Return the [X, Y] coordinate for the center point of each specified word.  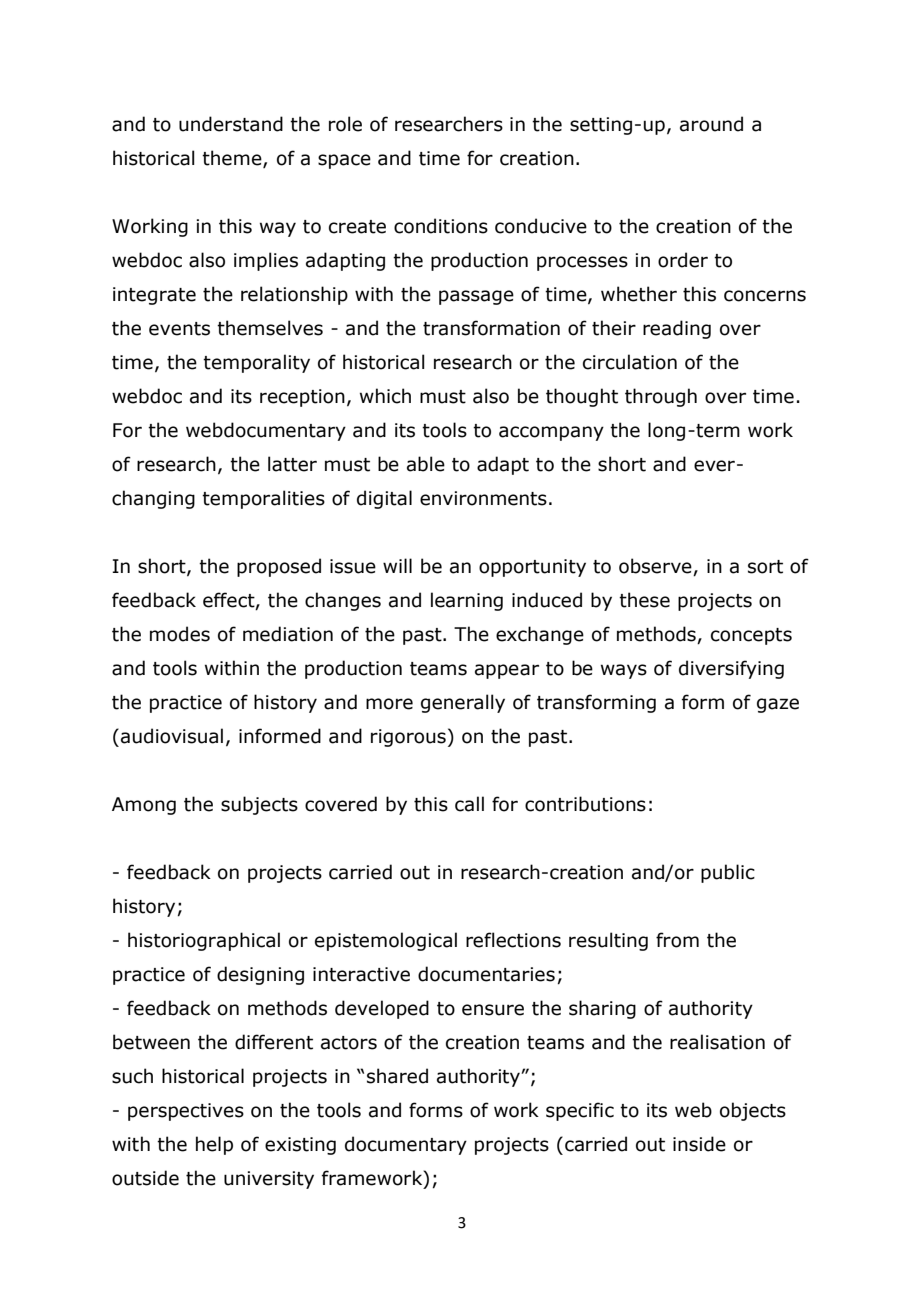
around [711, 124]
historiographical [204, 941]
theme [233, 159]
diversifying [731, 669]
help [214, 1145]
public [728, 873]
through [661, 397]
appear [507, 671]
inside [699, 1144]
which [385, 396]
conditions [441, 226]
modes [180, 634]
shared [397, 1076]
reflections [513, 940]
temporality [256, 363]
